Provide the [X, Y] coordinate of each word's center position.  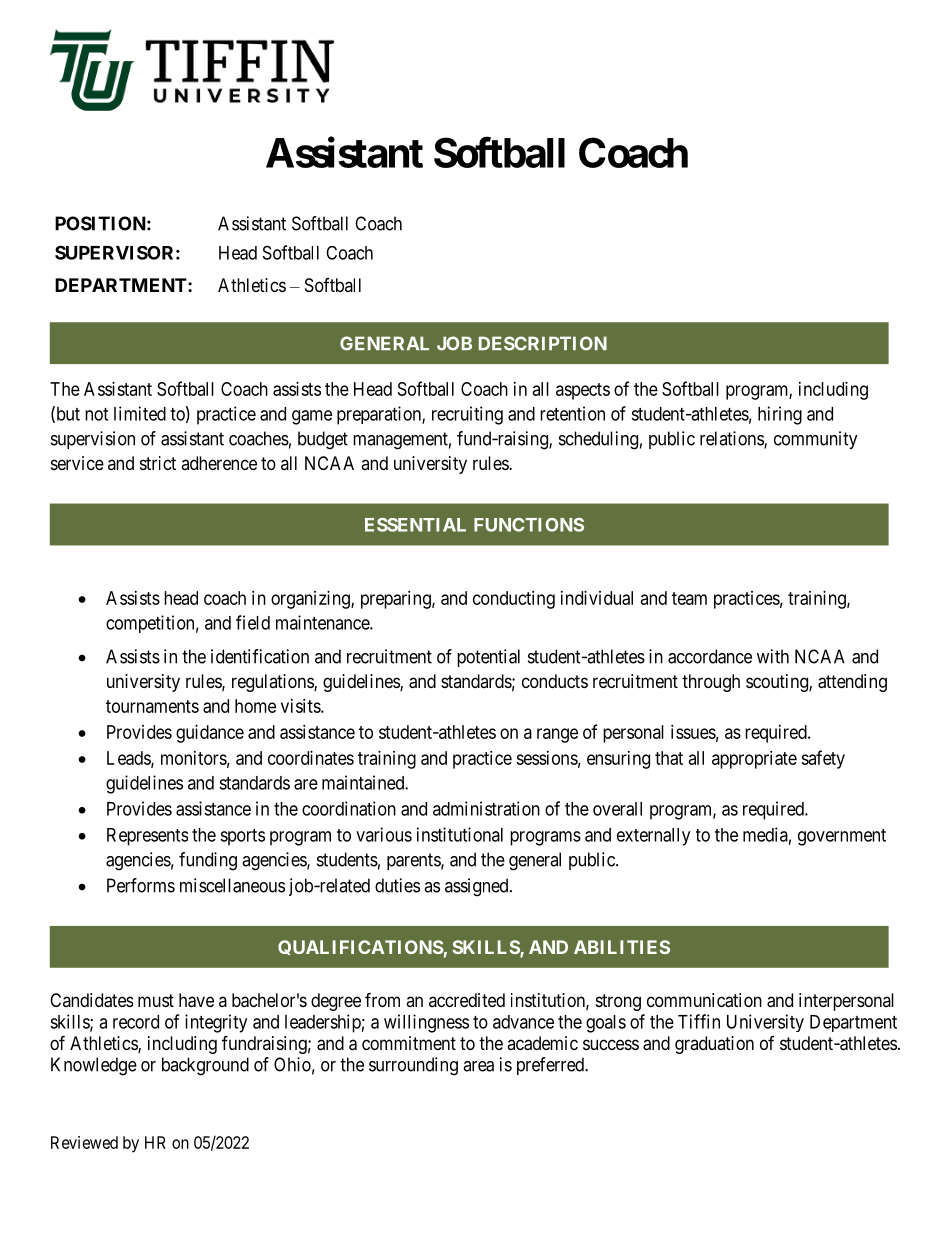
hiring [780, 415]
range [557, 735]
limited [140, 413]
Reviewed [84, 1142]
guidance [210, 734]
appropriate [754, 760]
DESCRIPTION [543, 343]
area [478, 1066]
